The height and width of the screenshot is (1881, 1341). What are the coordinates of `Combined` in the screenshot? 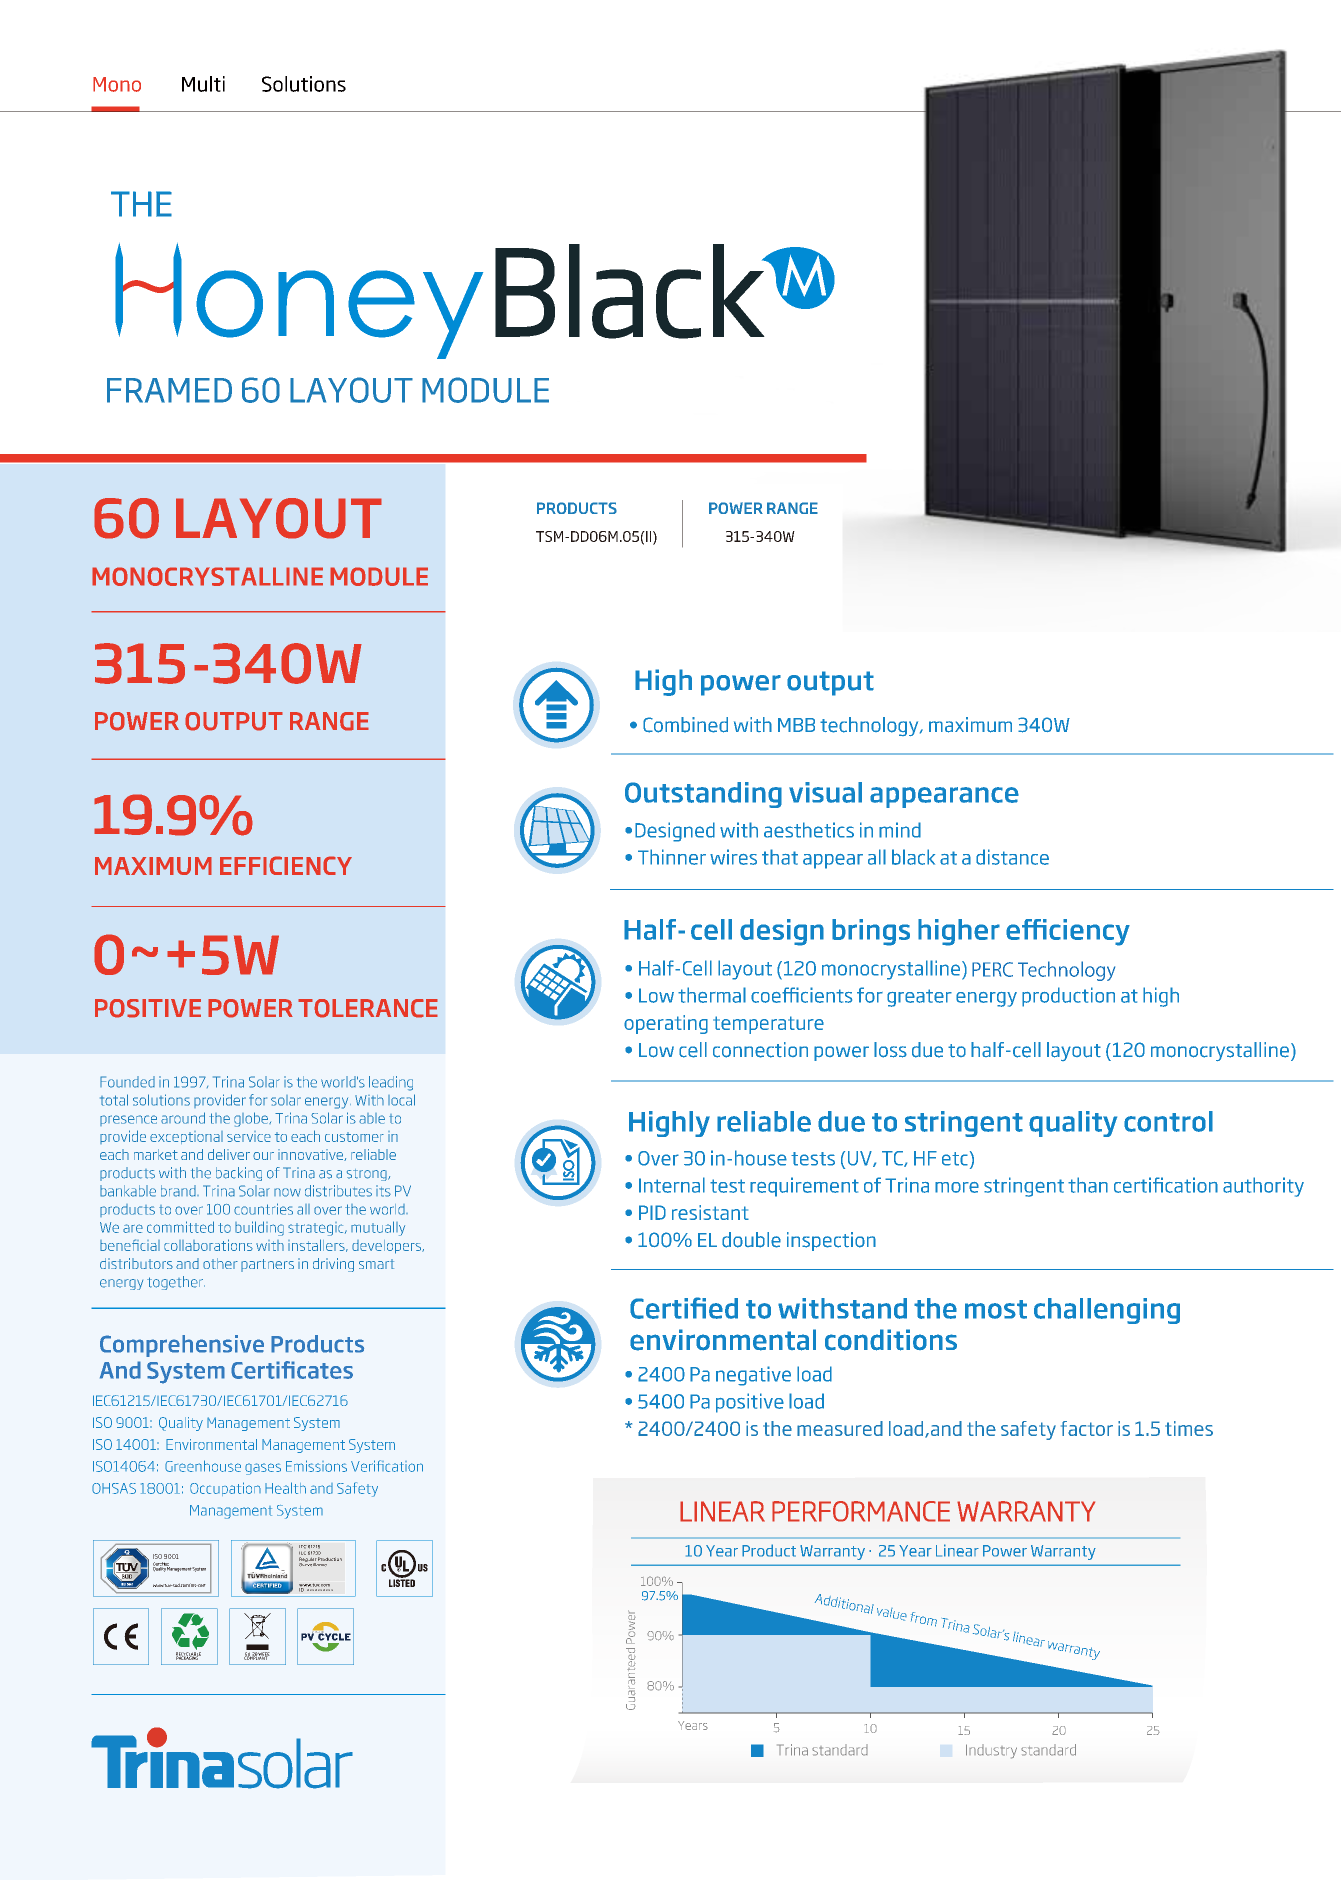 It's located at (685, 725).
